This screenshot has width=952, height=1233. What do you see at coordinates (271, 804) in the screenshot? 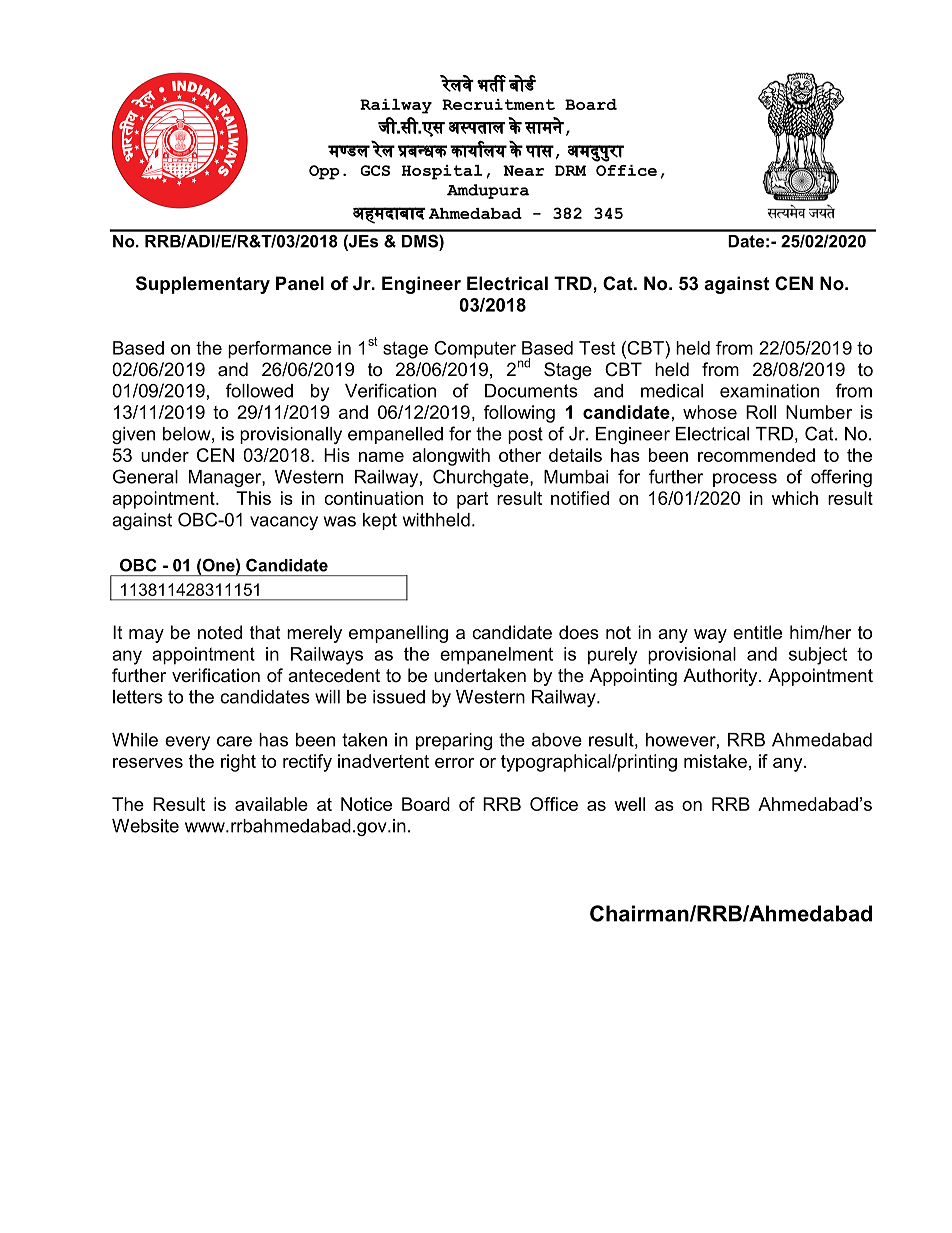
I see `available` at bounding box center [271, 804].
